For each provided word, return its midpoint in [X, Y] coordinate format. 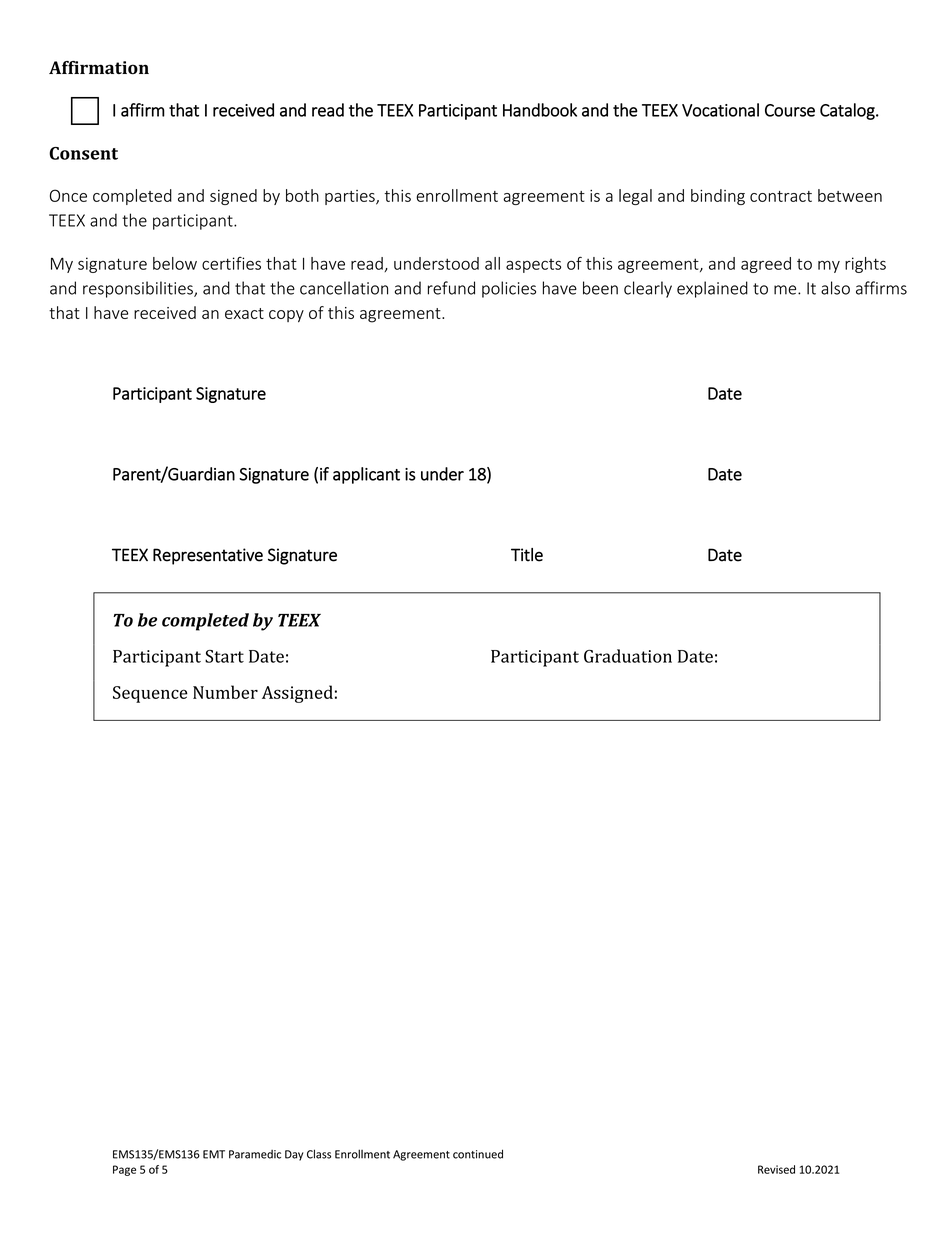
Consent [83, 153]
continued [478, 1154]
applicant [366, 475]
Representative [208, 556]
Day [294, 1155]
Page [124, 1170]
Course [790, 110]
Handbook [540, 110]
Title [527, 555]
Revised [776, 1169]
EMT [214, 1154]
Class [319, 1154]
